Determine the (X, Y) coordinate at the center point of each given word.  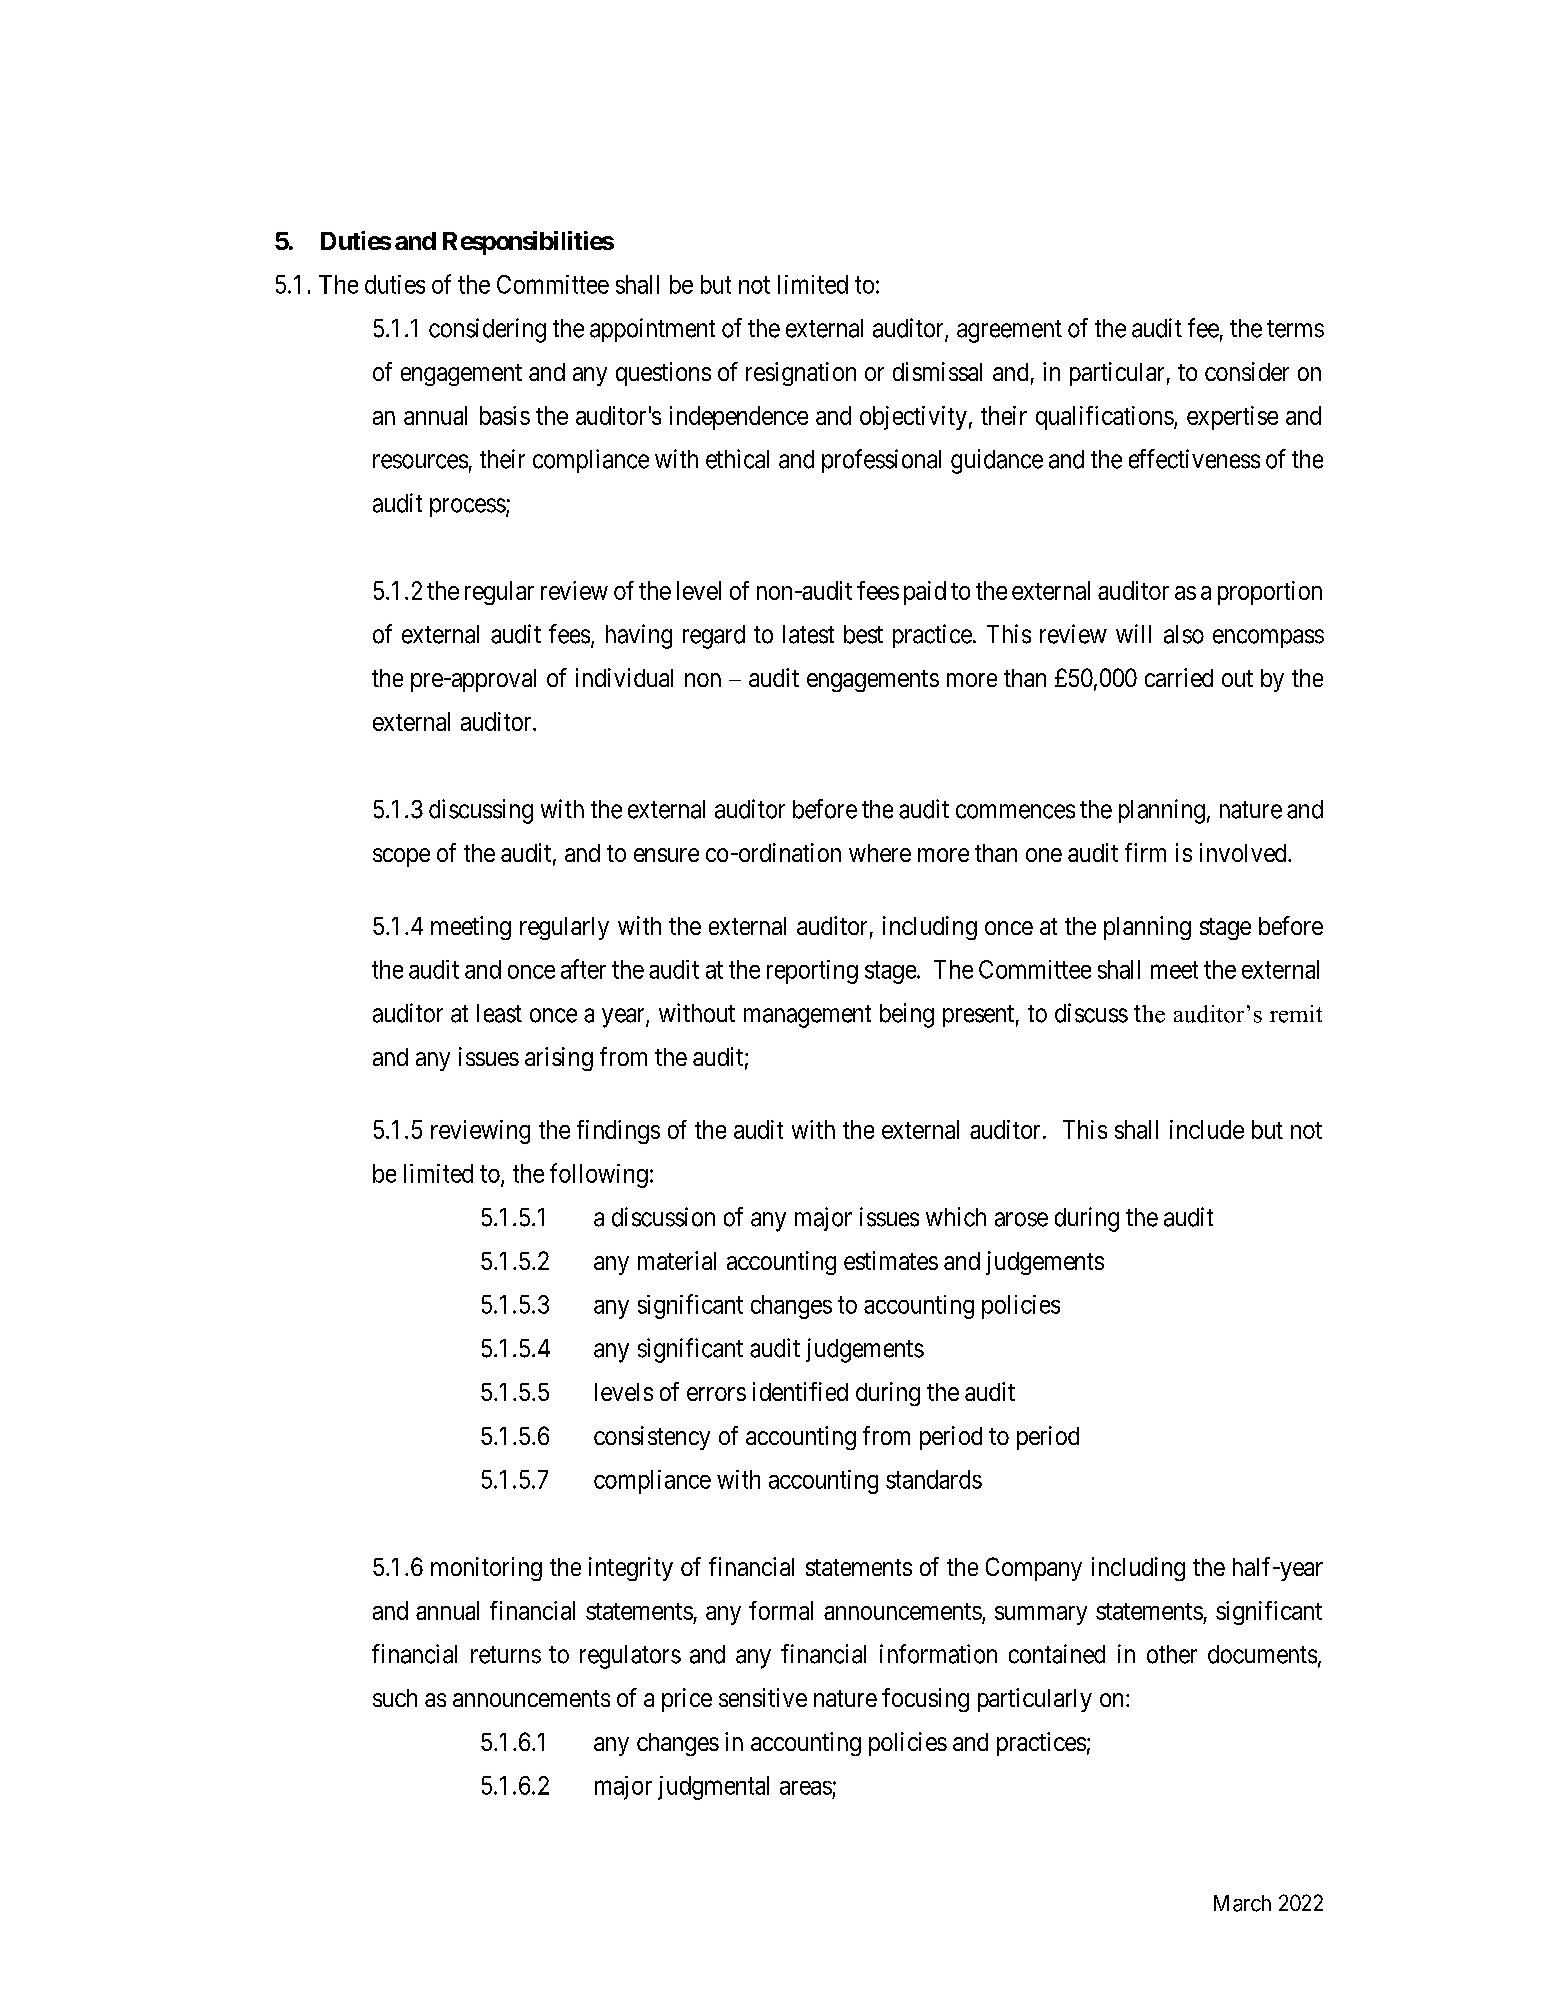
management (807, 1016)
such (395, 1698)
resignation (801, 374)
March (1242, 1903)
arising (559, 1059)
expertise (1232, 418)
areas (806, 1788)
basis (505, 415)
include (1207, 1129)
